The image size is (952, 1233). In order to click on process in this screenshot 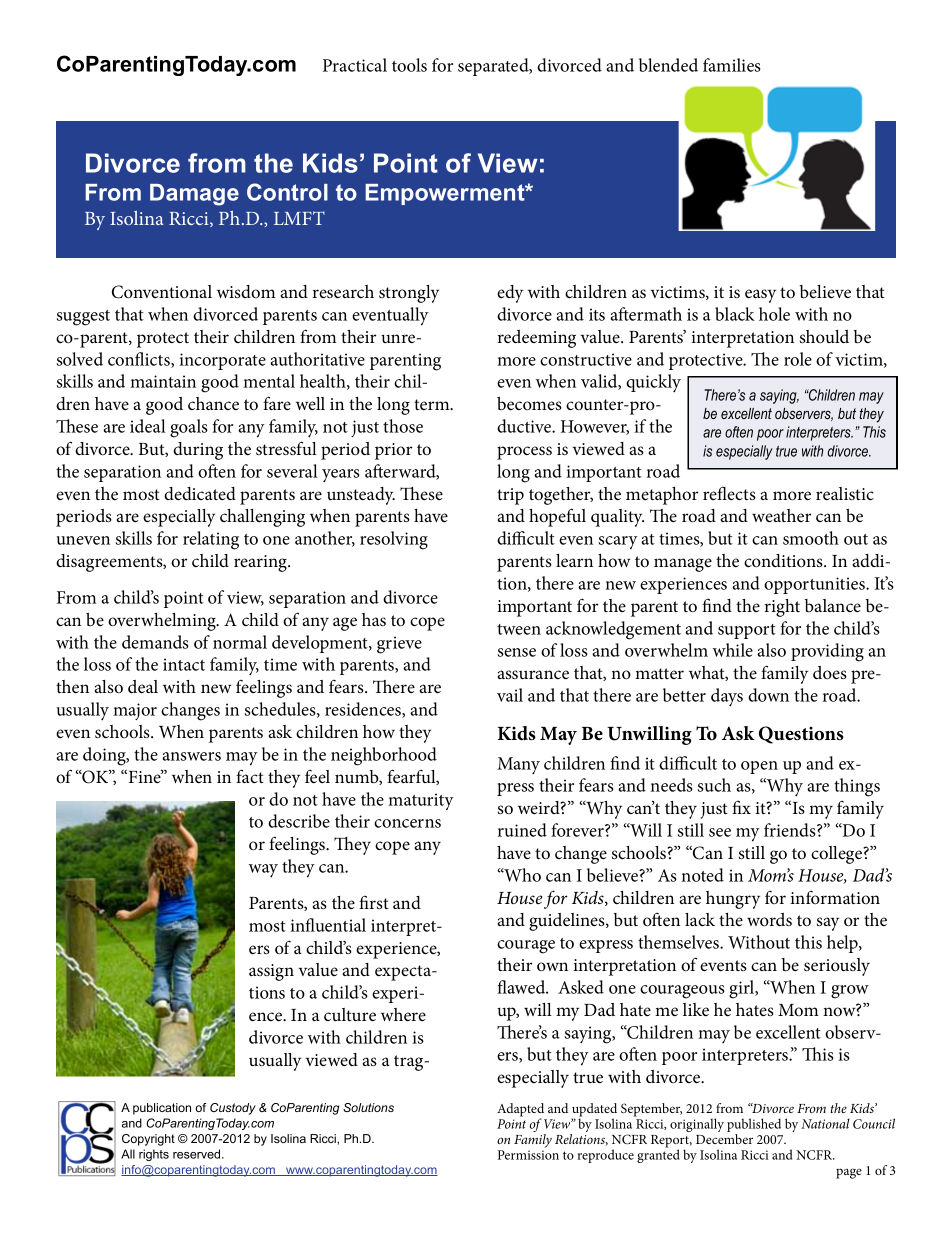, I will do `click(524, 453)`.
